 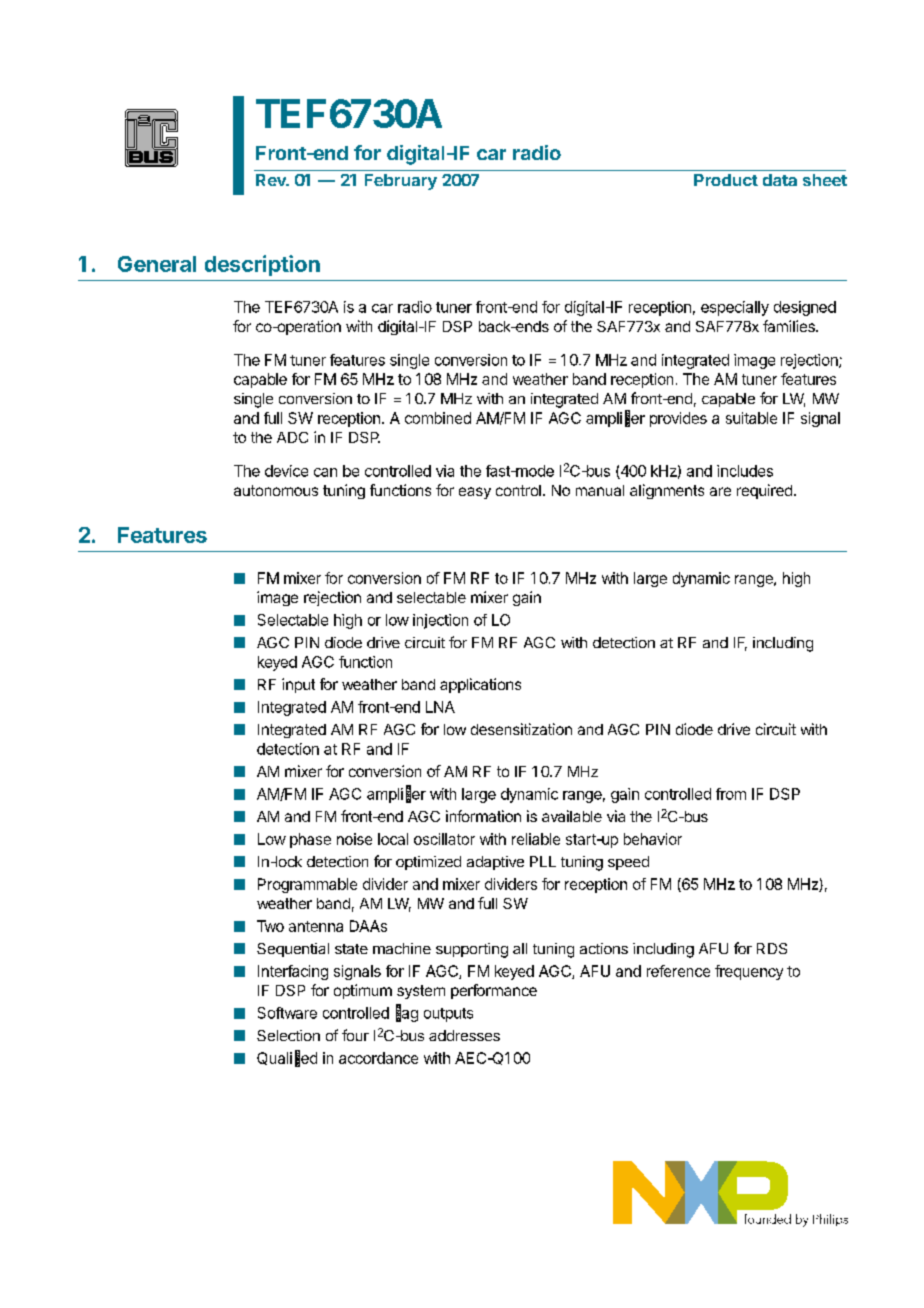 What do you see at coordinates (464, 1035) in the document?
I see `addresses` at bounding box center [464, 1035].
